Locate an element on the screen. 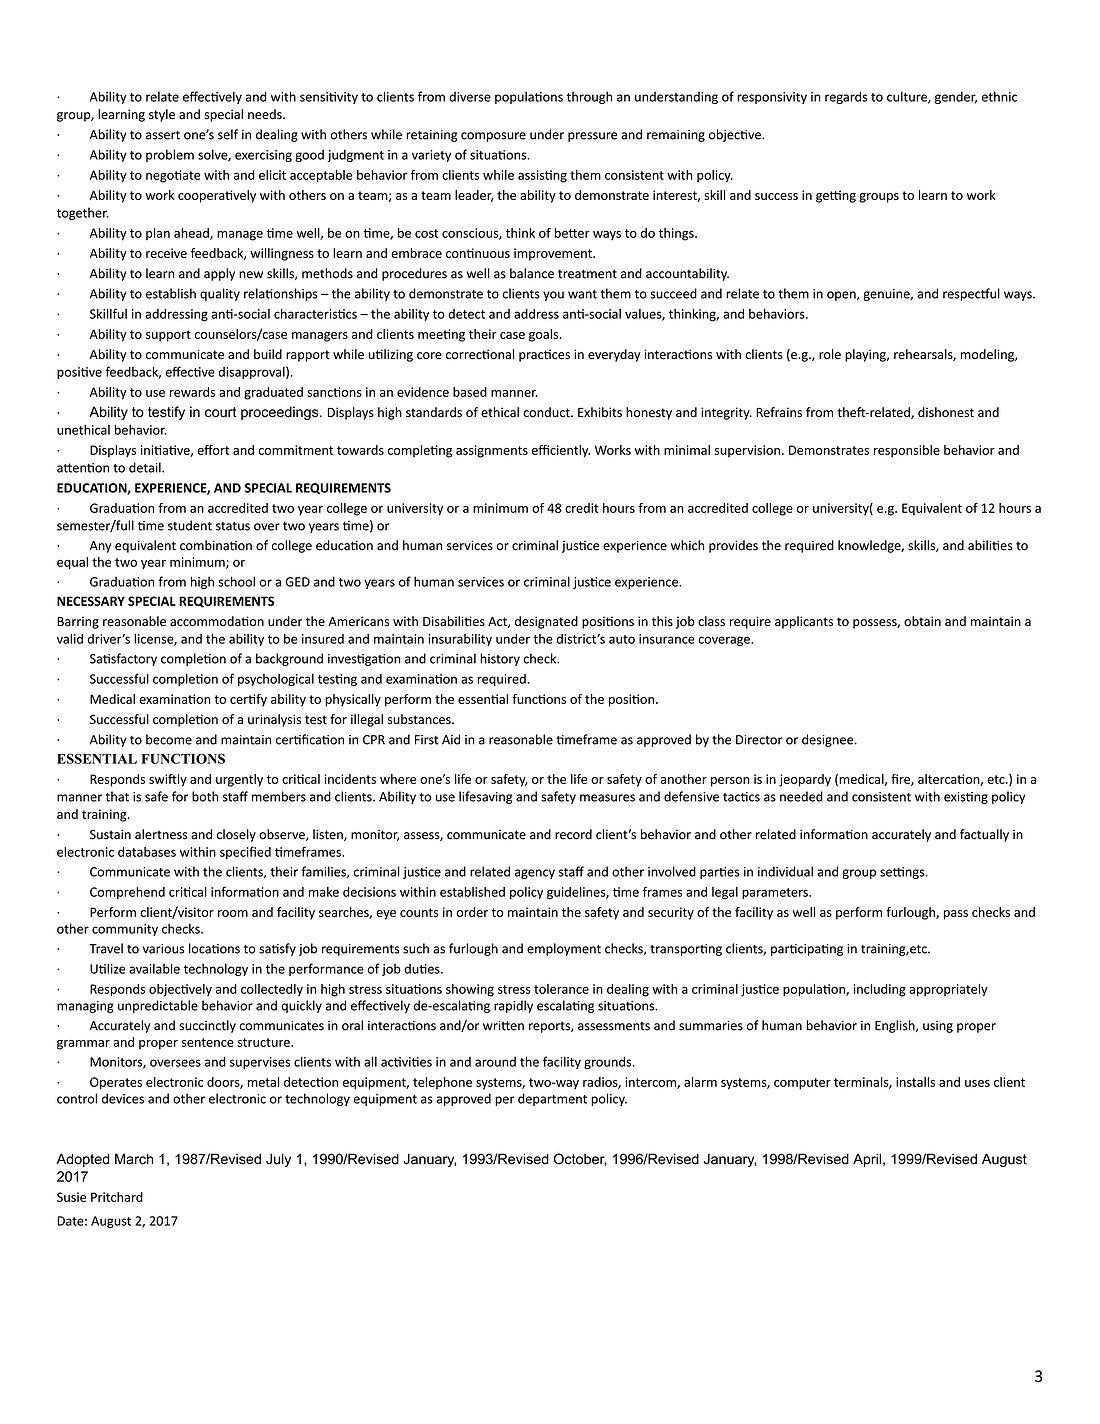 This screenshot has width=1100, height=1424. record is located at coordinates (573, 834).
